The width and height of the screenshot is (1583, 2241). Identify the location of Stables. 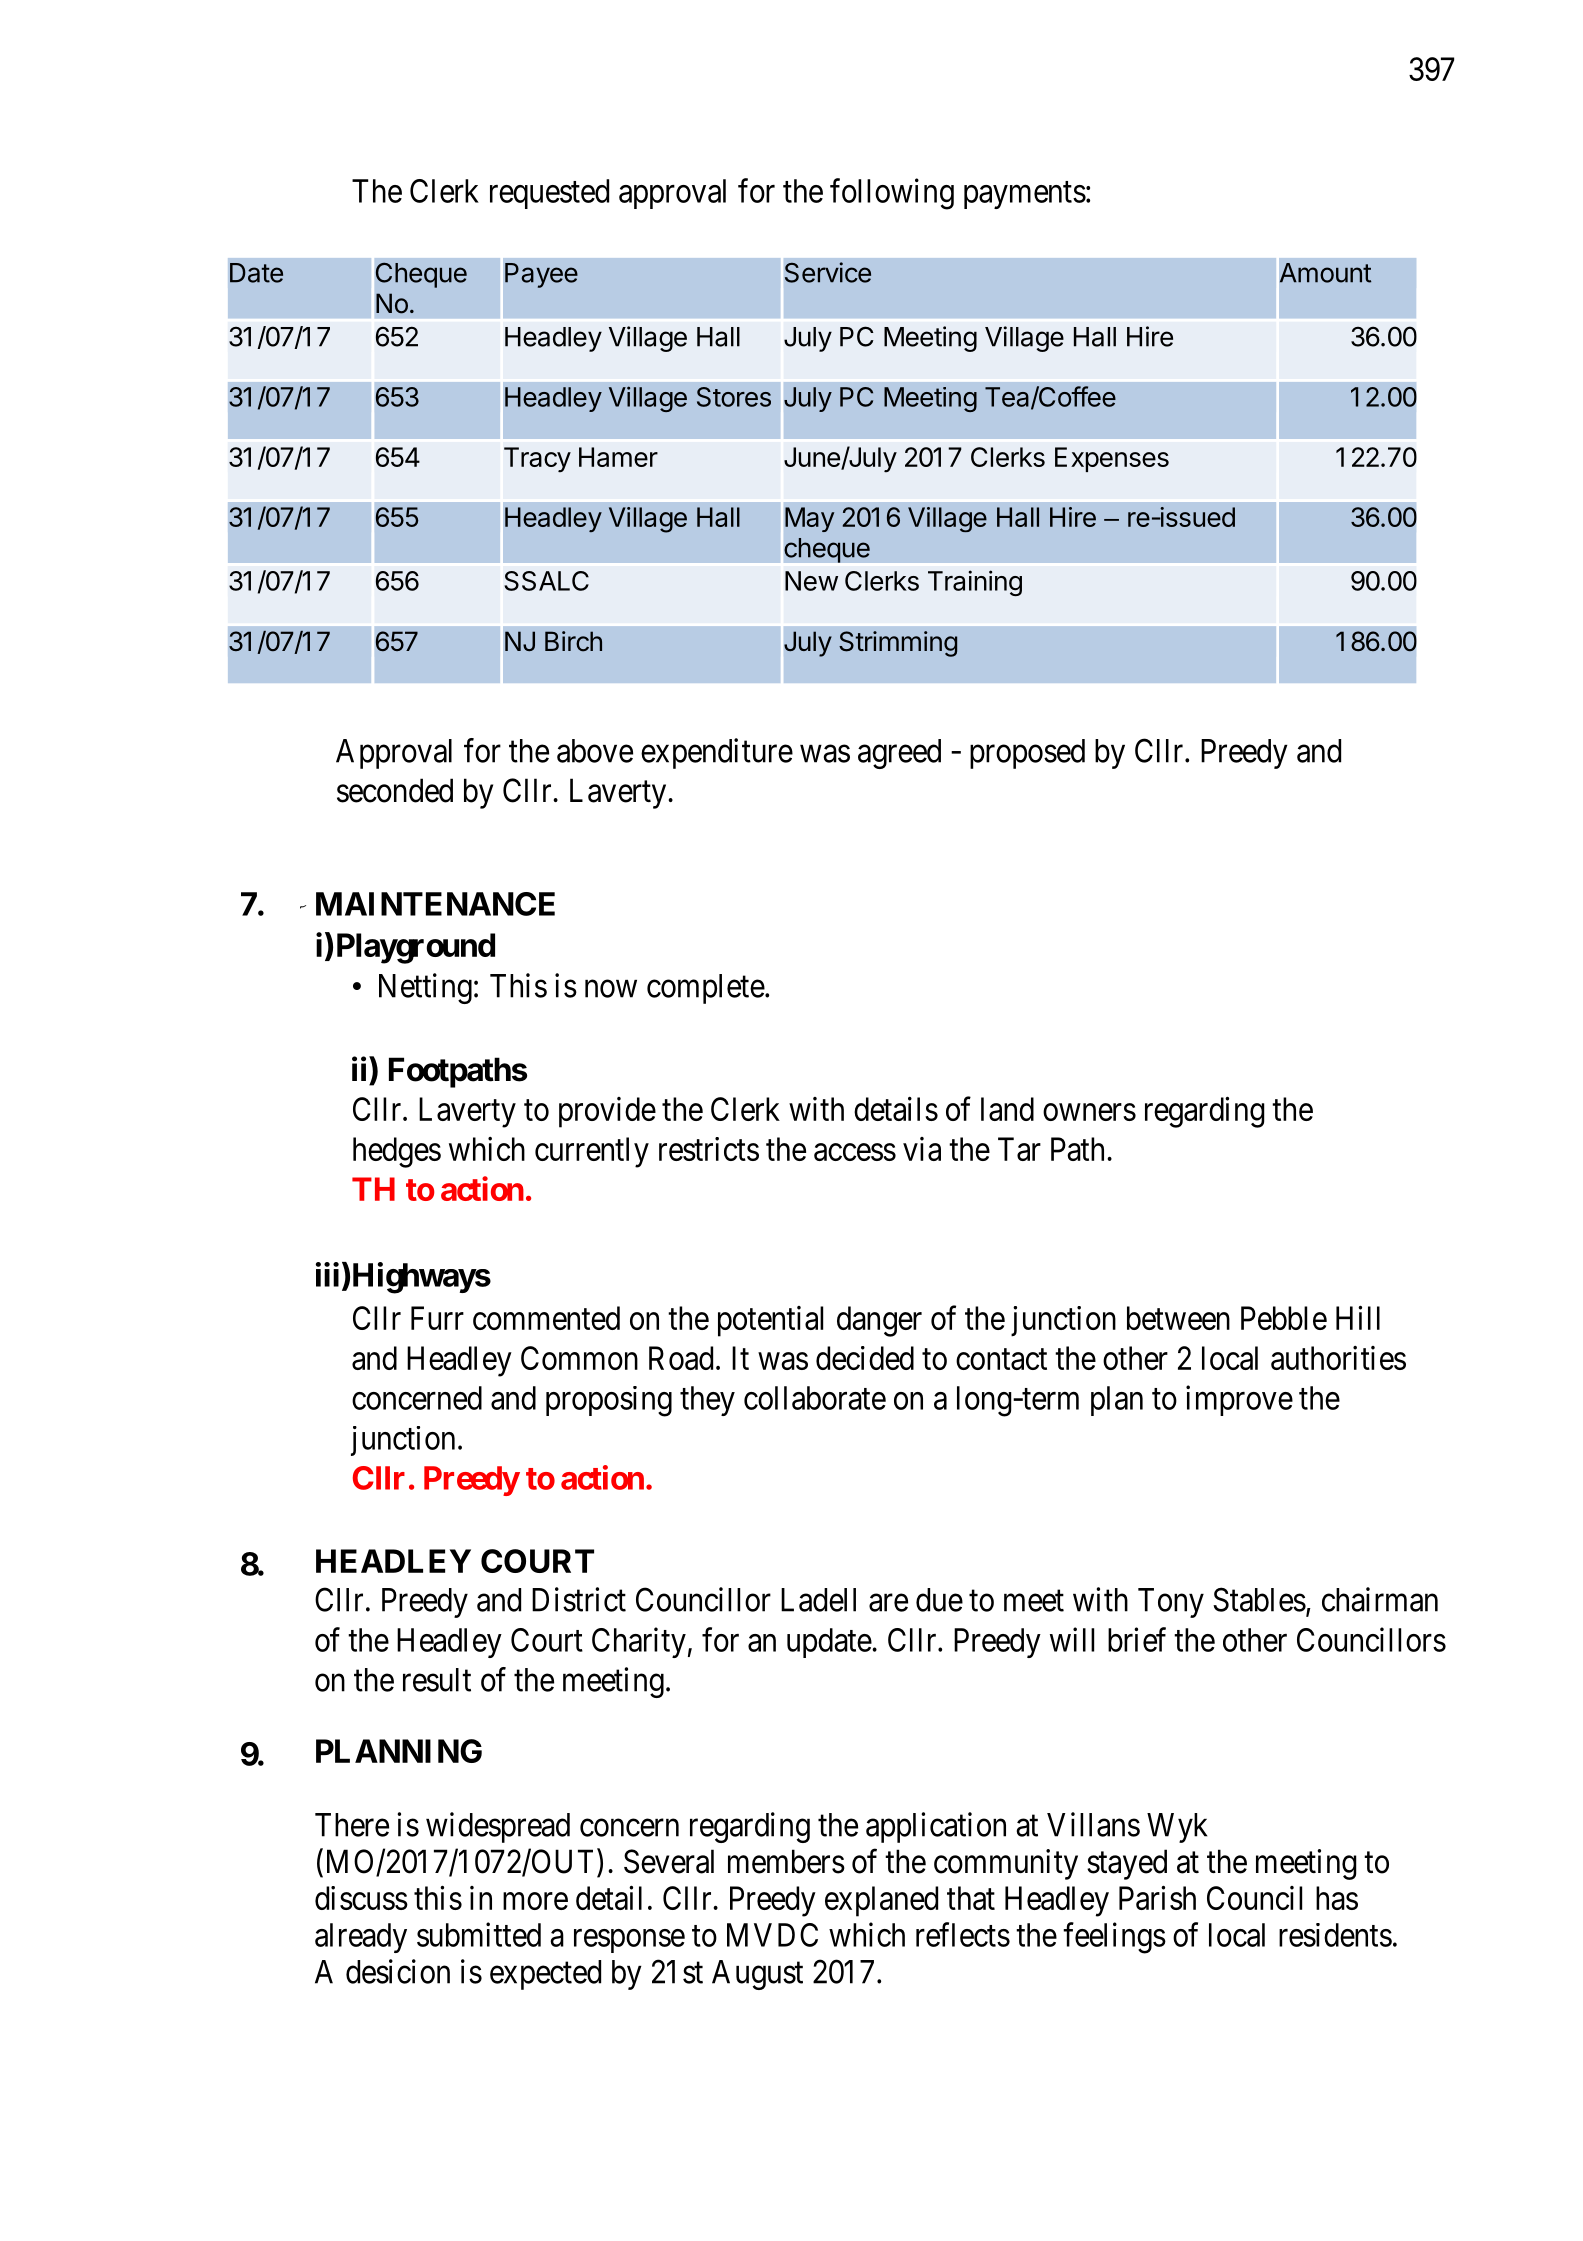
(1259, 1599).
